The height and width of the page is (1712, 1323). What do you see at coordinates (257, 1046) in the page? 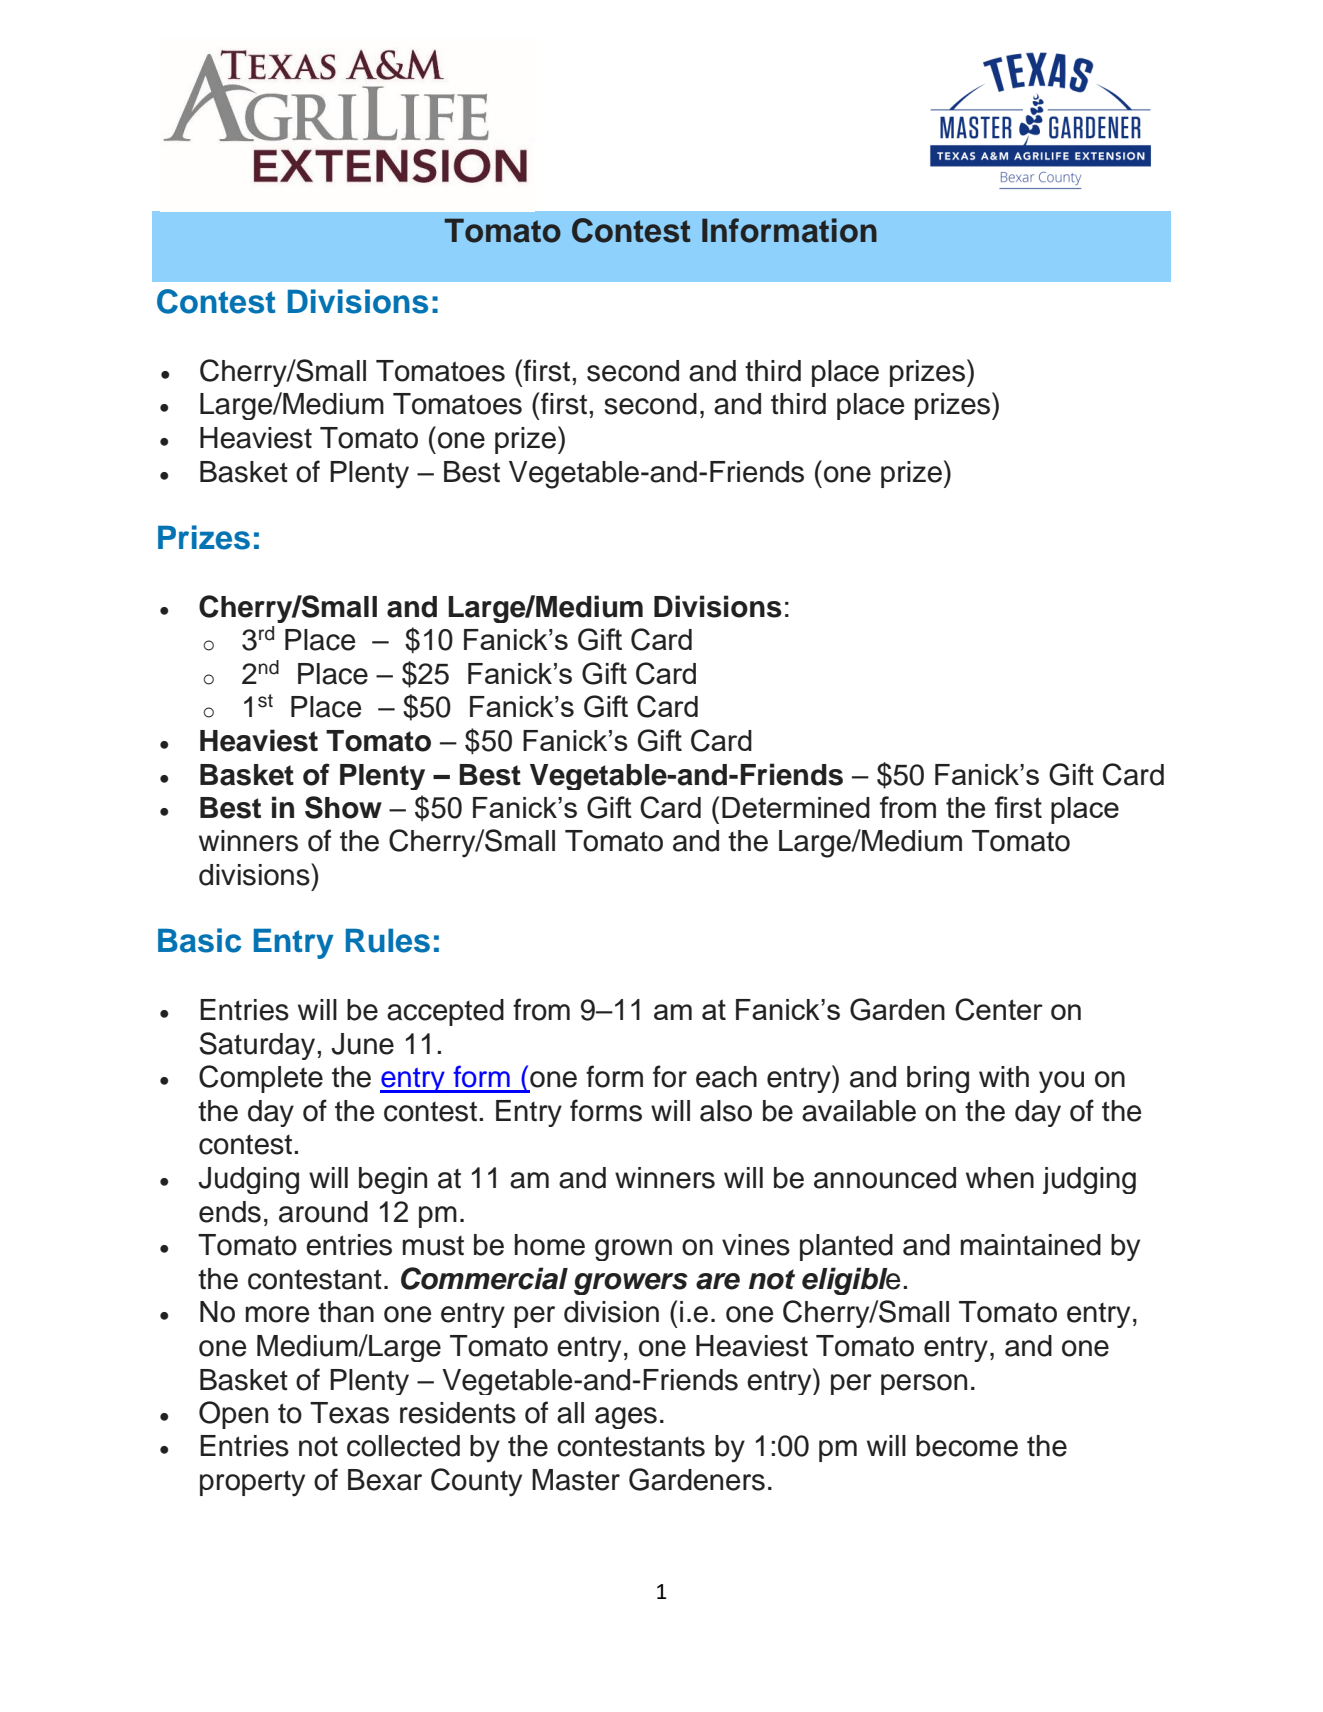
I see `Saturday` at bounding box center [257, 1046].
